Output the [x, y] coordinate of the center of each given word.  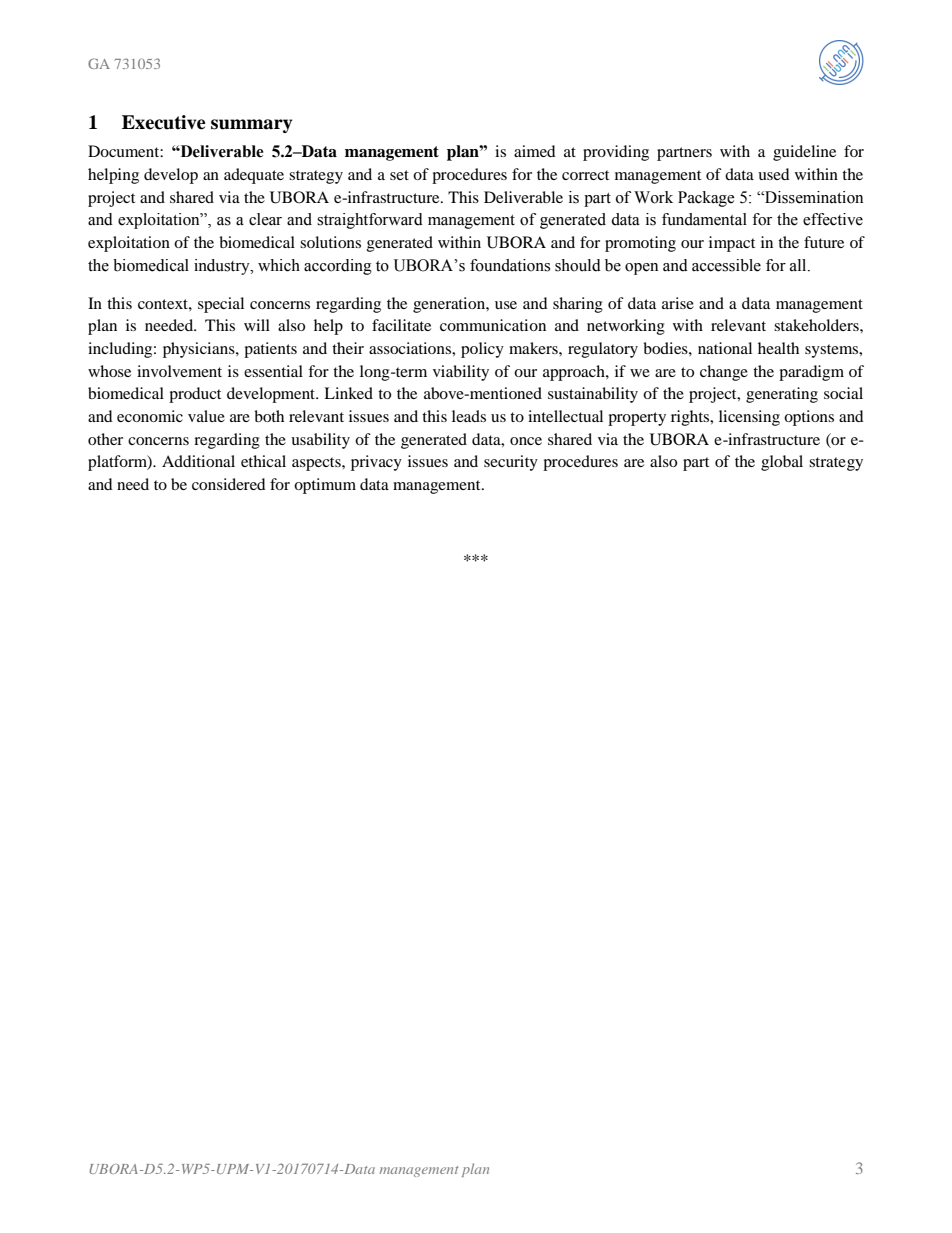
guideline [804, 153]
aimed [535, 151]
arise [678, 303]
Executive [164, 122]
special [221, 305]
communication [493, 325]
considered [229, 484]
